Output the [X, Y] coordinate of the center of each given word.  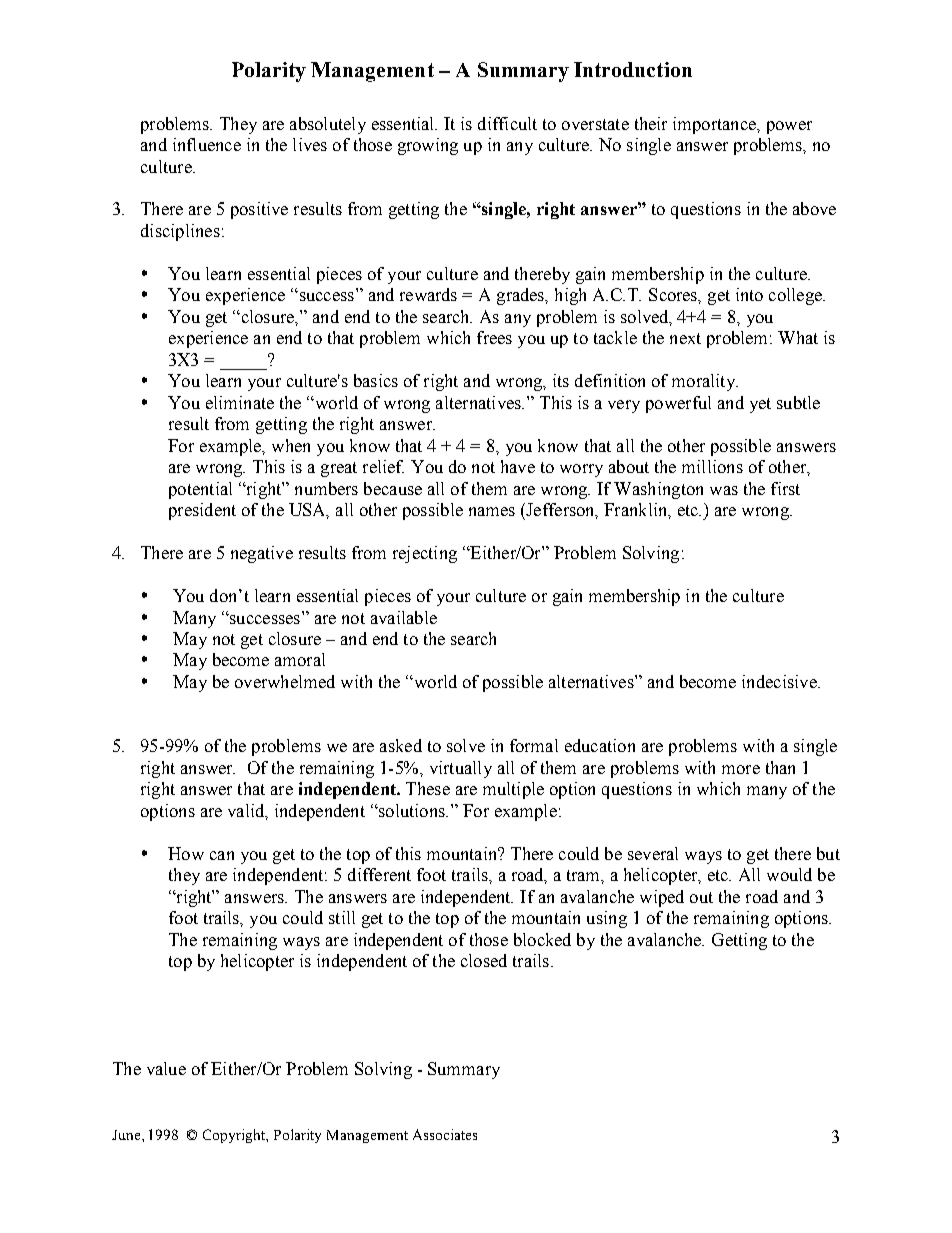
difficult [507, 123]
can [222, 855]
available [404, 617]
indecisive [780, 681]
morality [704, 382]
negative [262, 554]
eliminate [240, 402]
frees [494, 337]
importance [715, 125]
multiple [513, 790]
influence [207, 144]
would [789, 874]
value [166, 1068]
